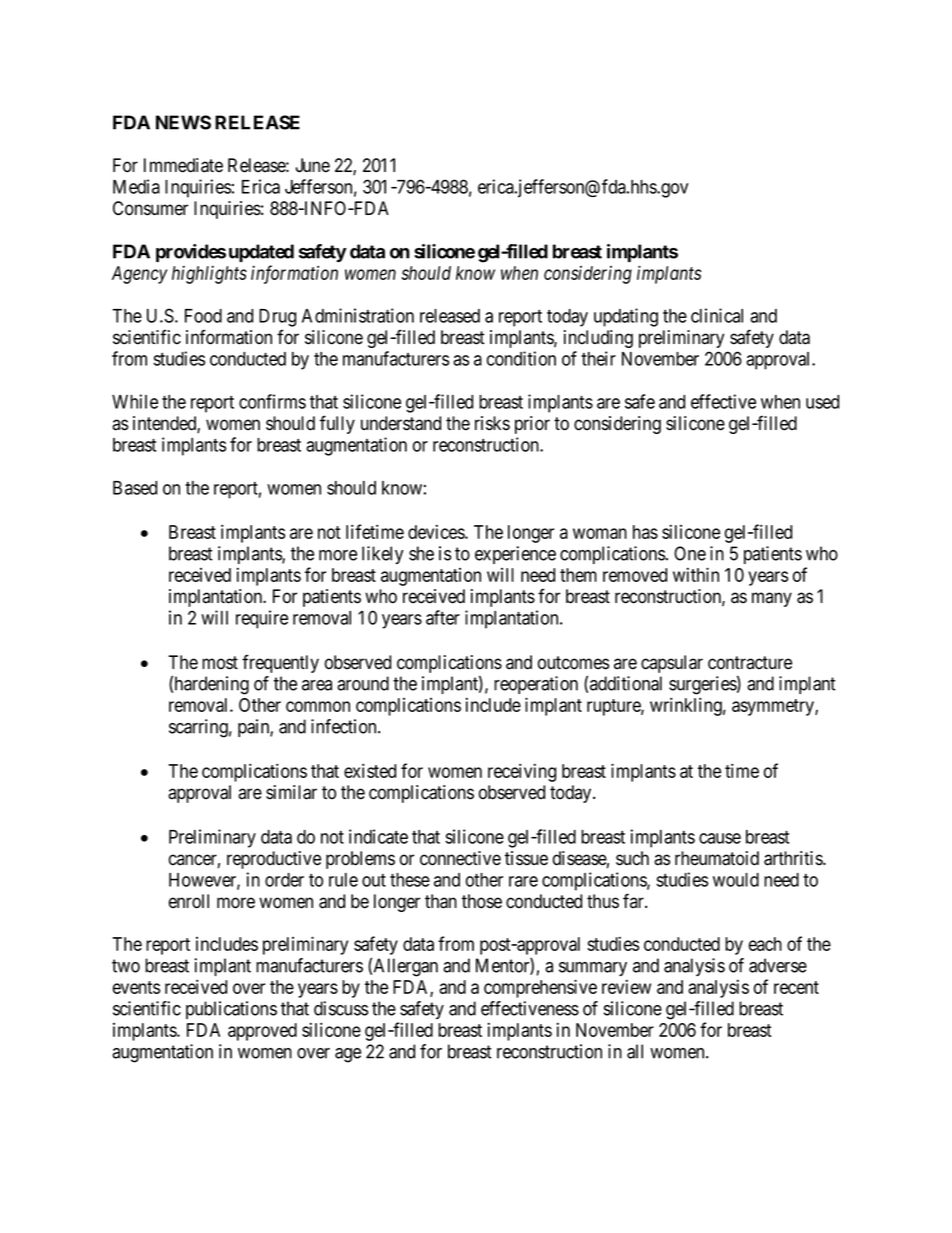  What do you see at coordinates (717, 315) in the screenshot?
I see `clinical` at bounding box center [717, 315].
